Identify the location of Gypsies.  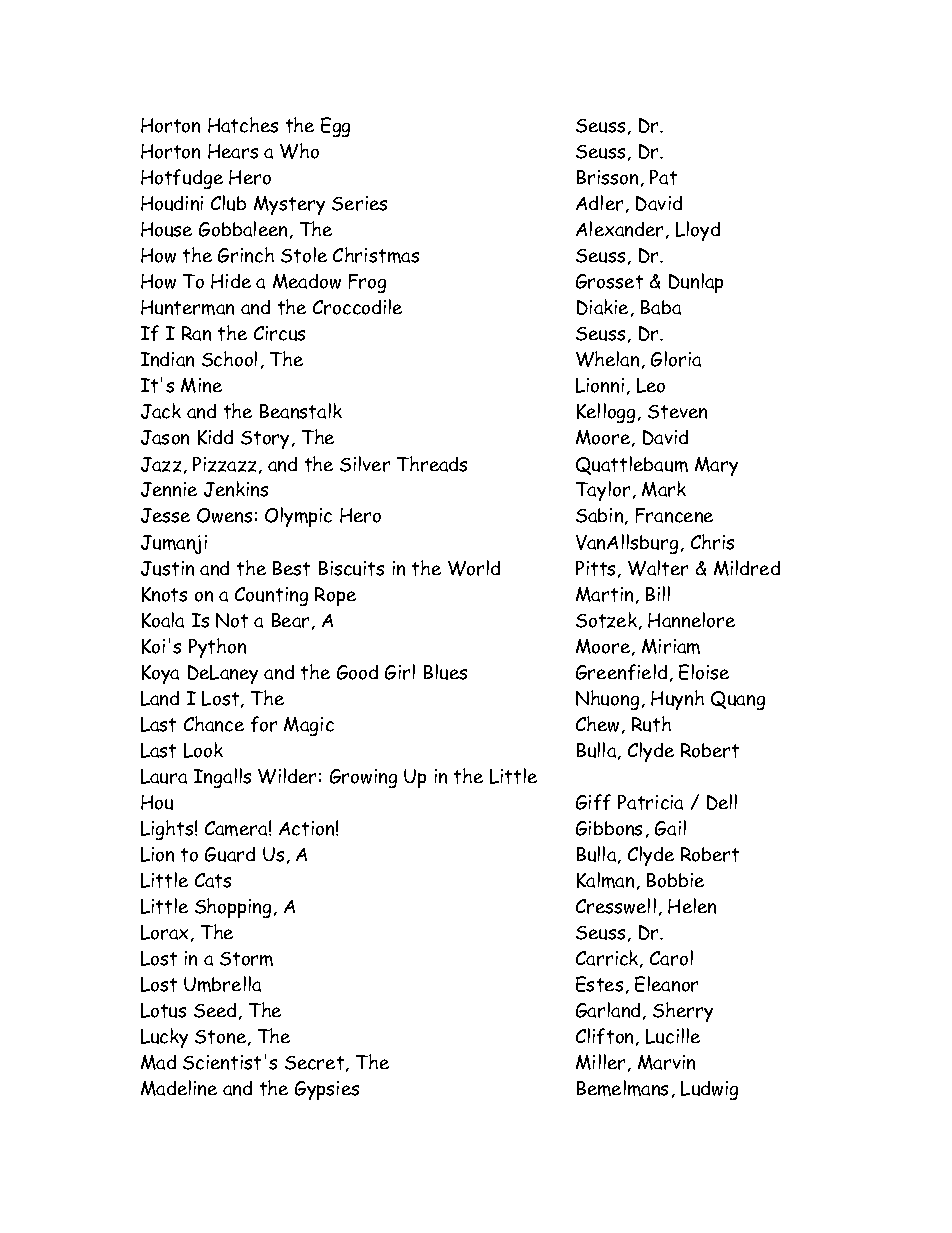
(327, 1090).
